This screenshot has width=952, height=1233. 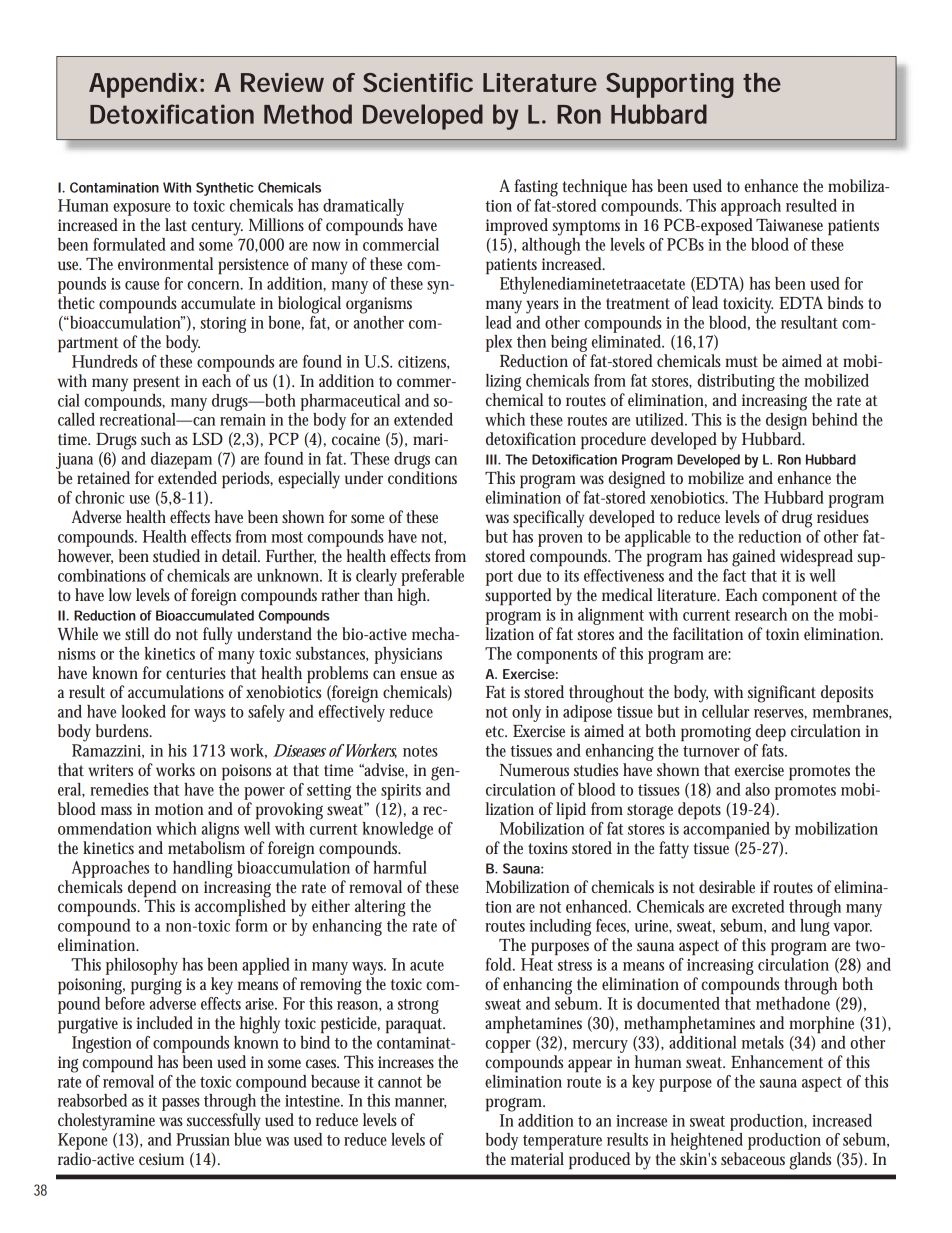 I want to click on Scientific, so click(x=418, y=82).
